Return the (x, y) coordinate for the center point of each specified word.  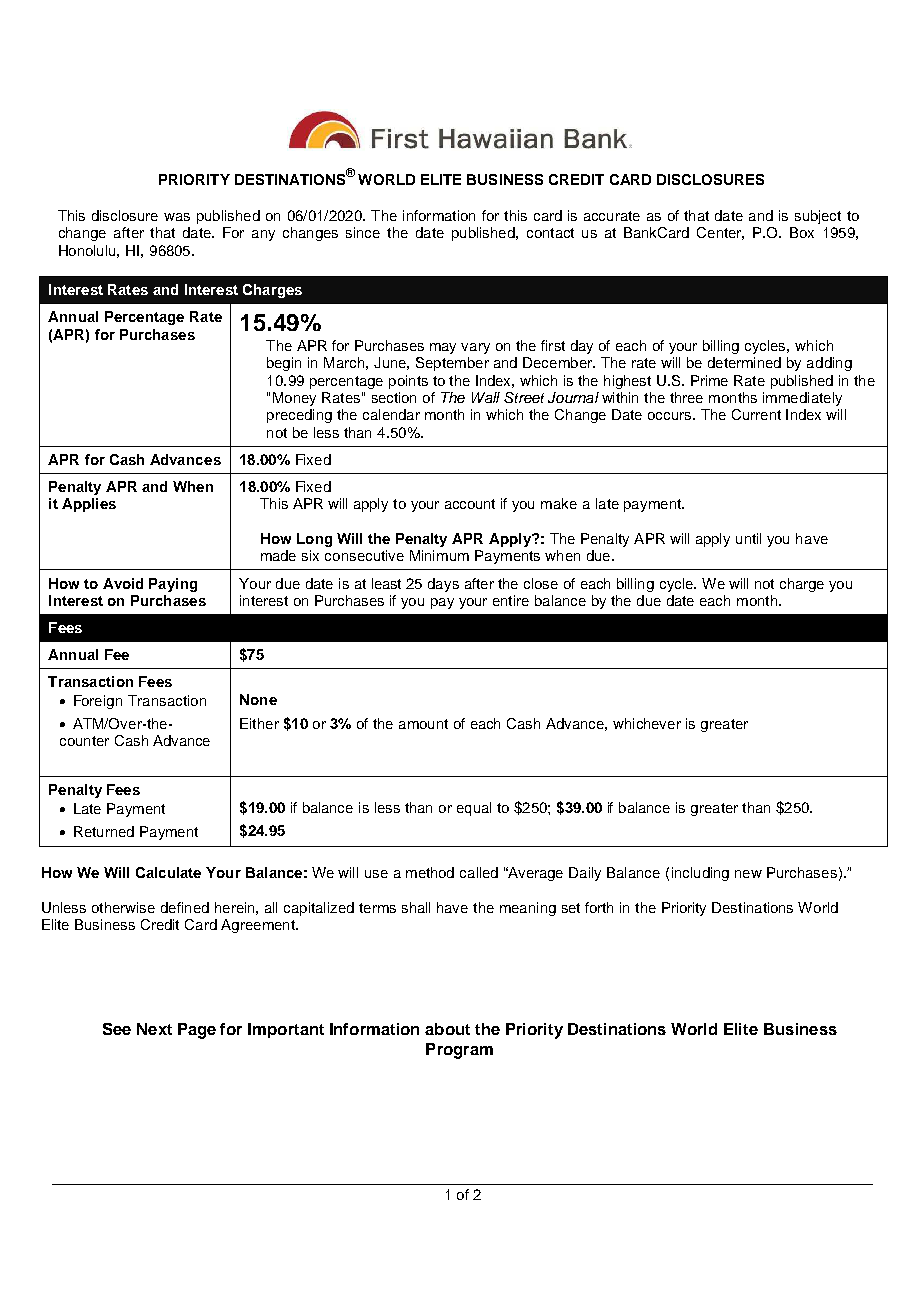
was (177, 217)
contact (550, 233)
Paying (173, 585)
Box (802, 232)
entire (511, 600)
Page (197, 1031)
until (748, 538)
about (447, 1029)
